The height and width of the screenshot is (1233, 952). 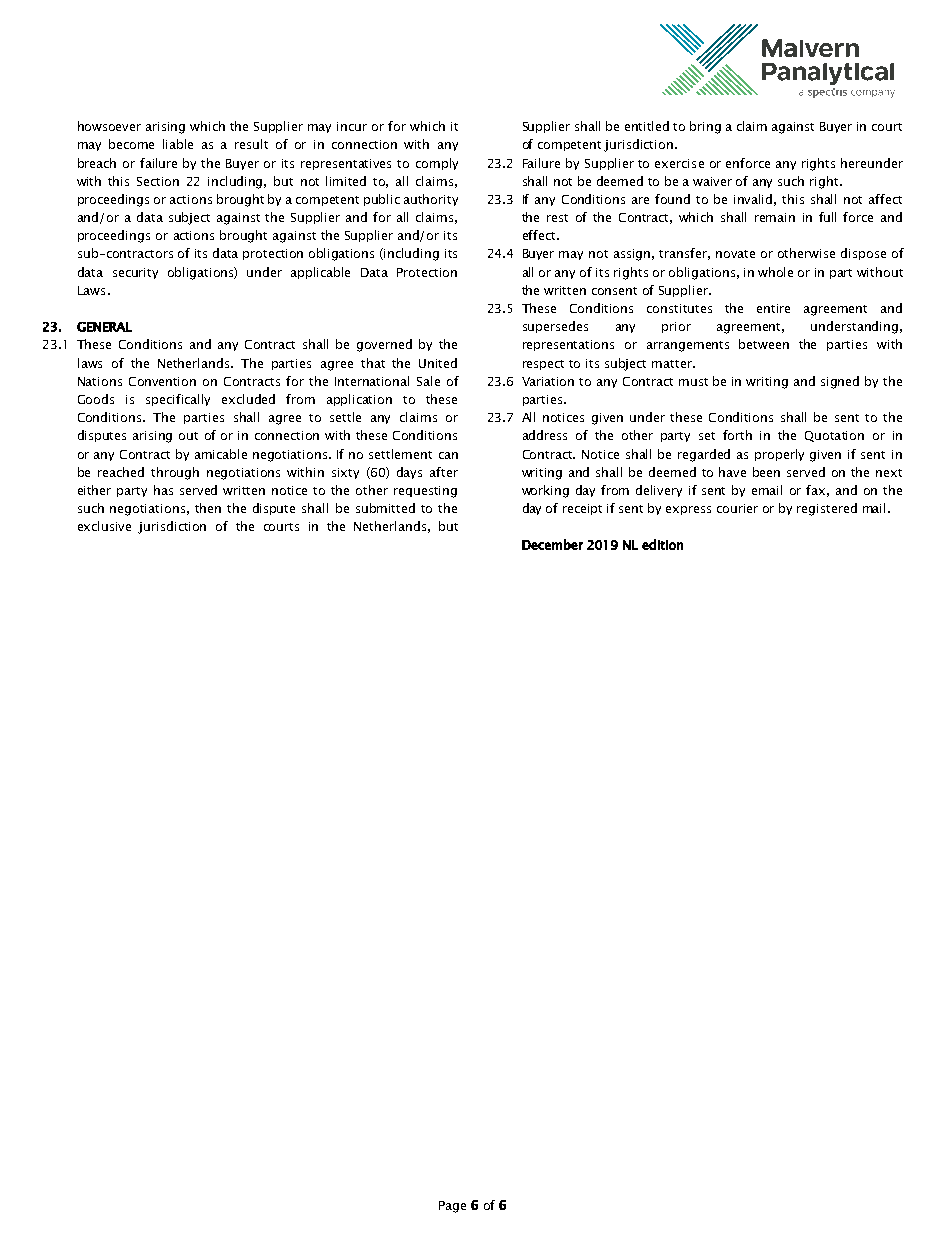 What do you see at coordinates (452, 1207) in the screenshot?
I see `Page` at bounding box center [452, 1207].
